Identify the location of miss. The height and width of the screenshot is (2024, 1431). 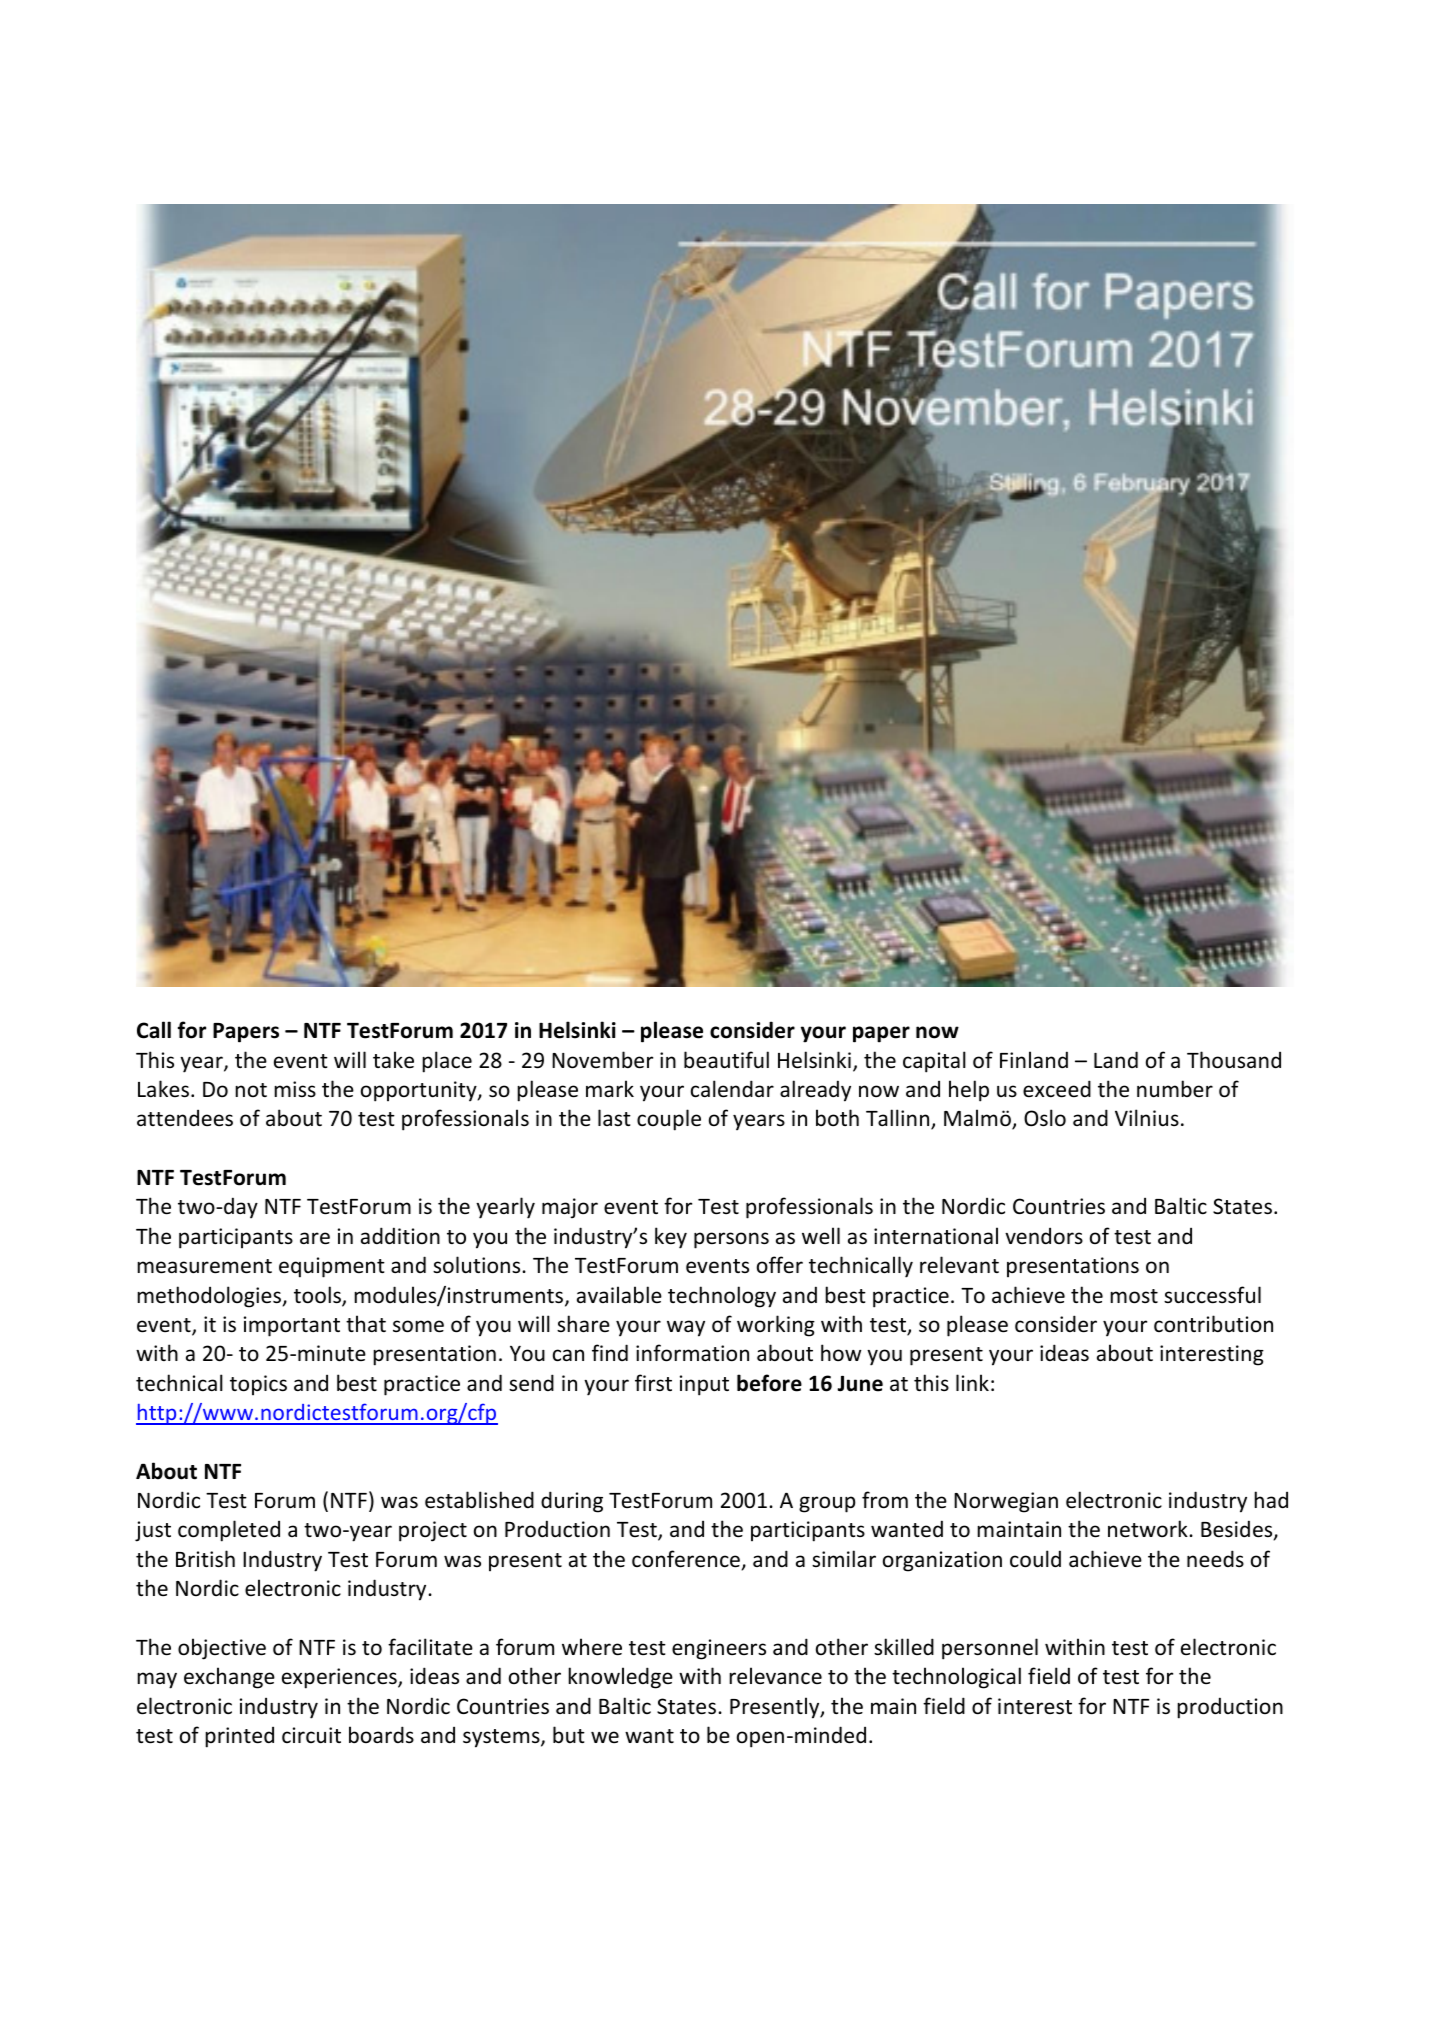
(295, 1089).
